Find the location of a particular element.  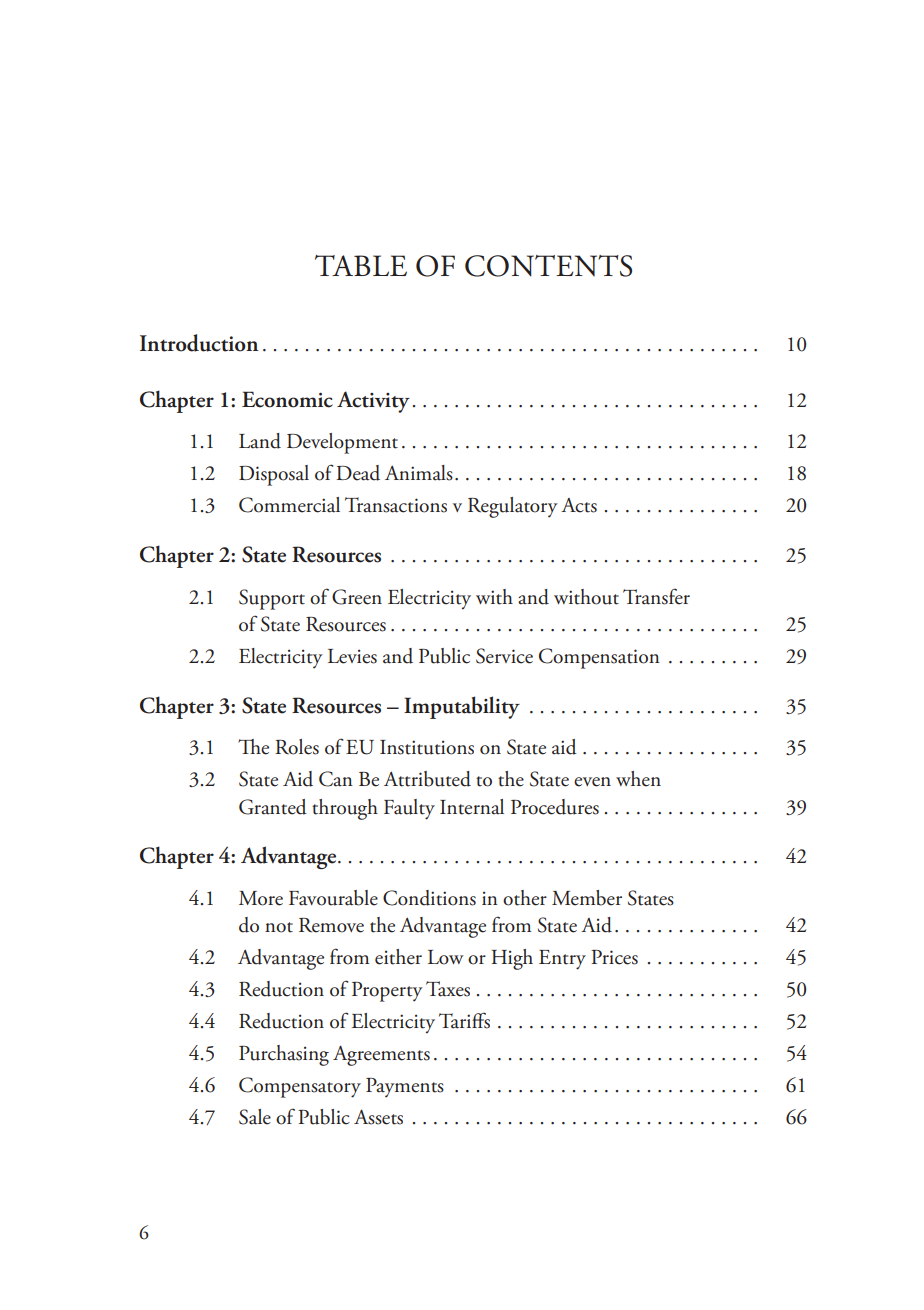

Payments is located at coordinates (405, 1088).
